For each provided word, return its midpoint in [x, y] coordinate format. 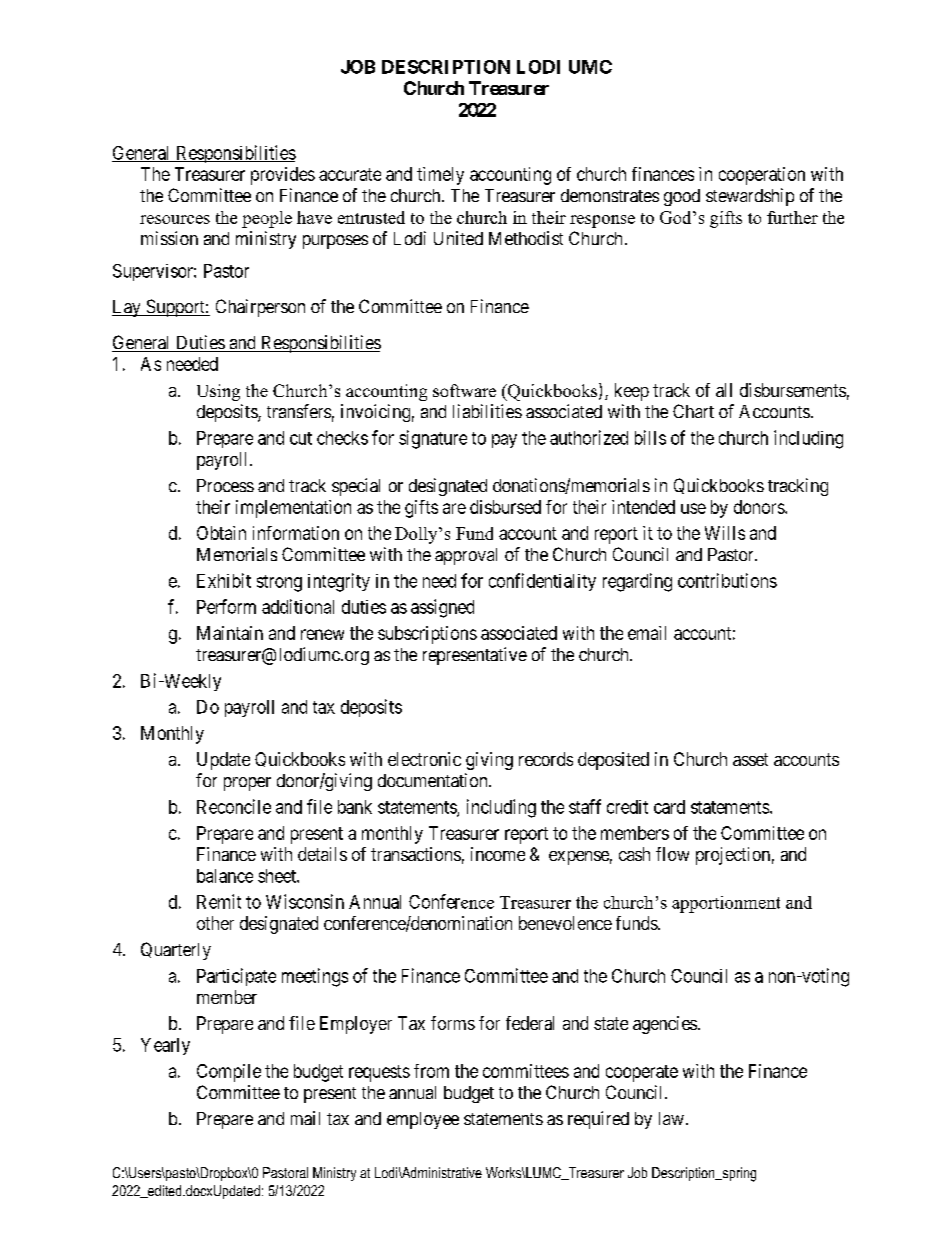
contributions [727, 580]
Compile [229, 1073]
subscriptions [427, 635]
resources [175, 219]
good [682, 197]
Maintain [230, 633]
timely [440, 176]
